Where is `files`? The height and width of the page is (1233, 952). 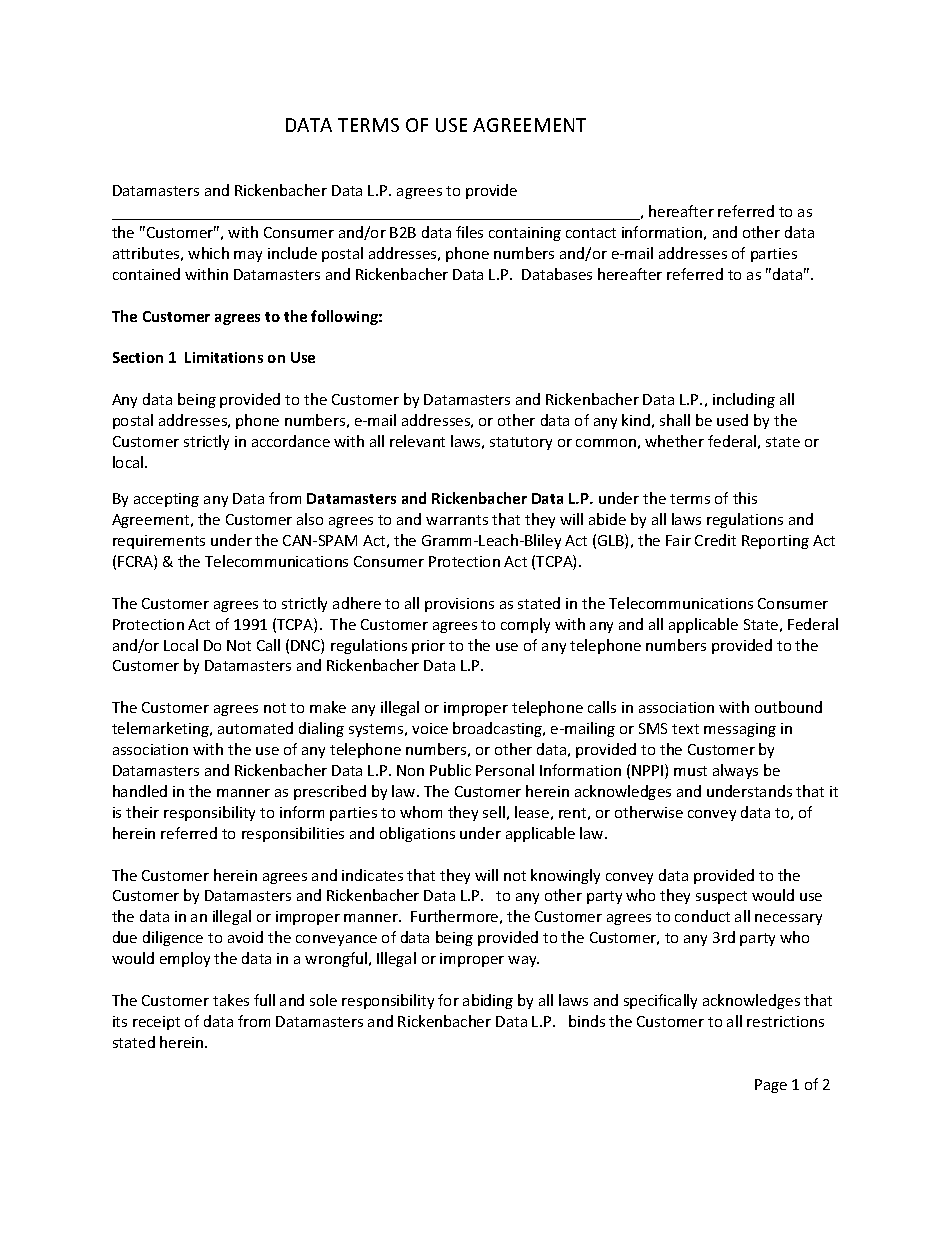 files is located at coordinates (469, 232).
